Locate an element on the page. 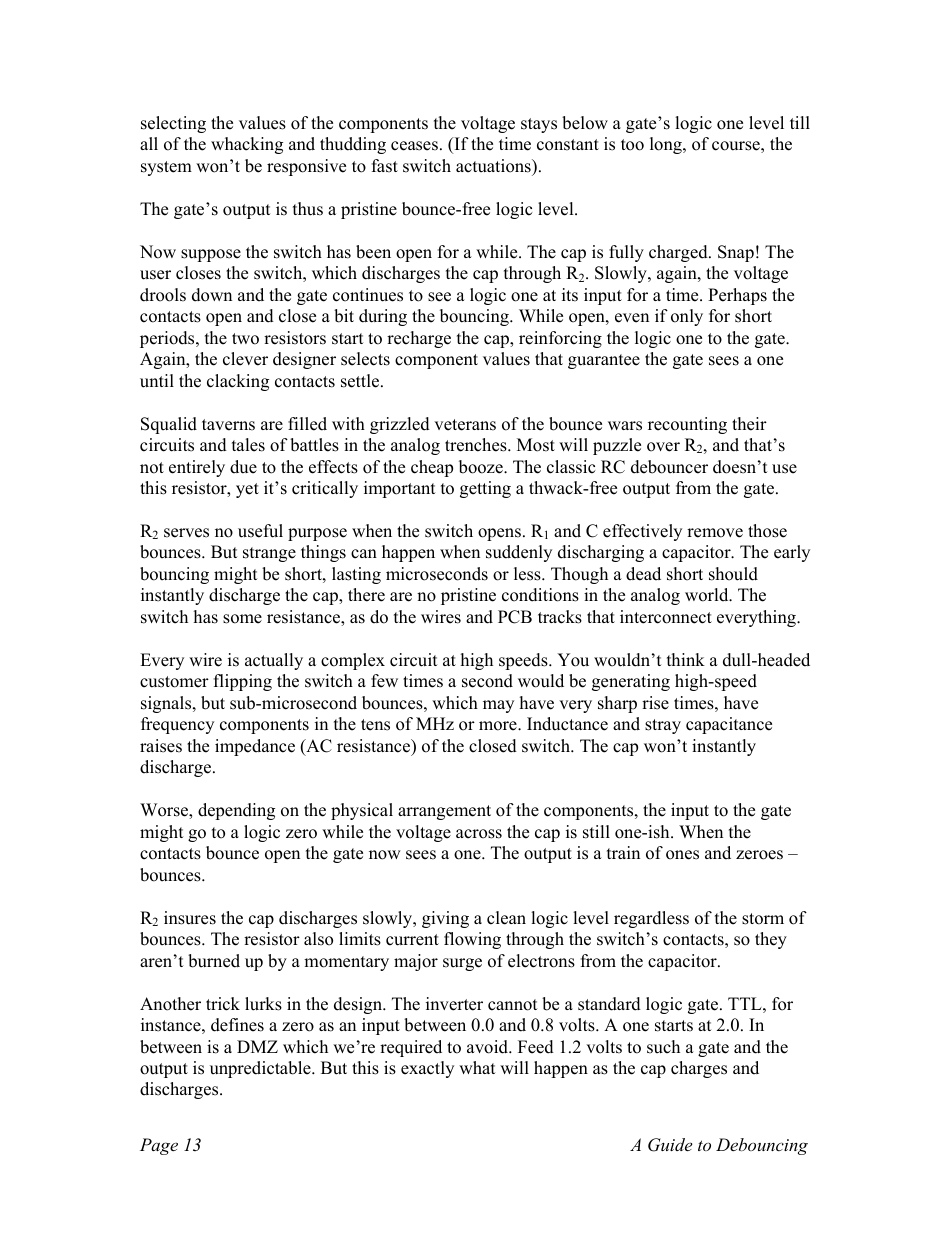 This page has width=952, height=1233. Guide is located at coordinates (670, 1145).
